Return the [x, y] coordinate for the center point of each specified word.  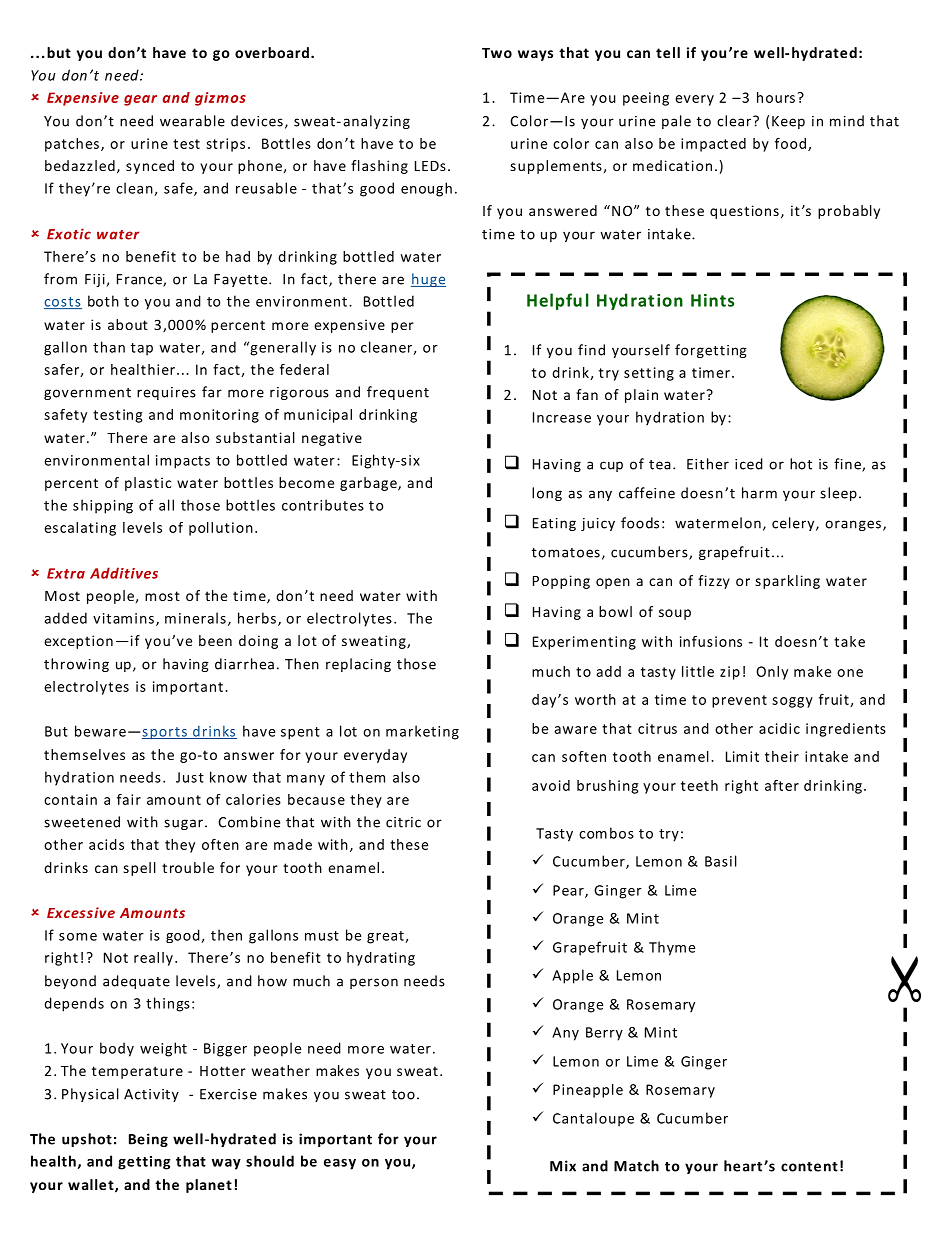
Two [497, 53]
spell [139, 869]
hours [776, 97]
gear [140, 100]
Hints [712, 300]
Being [148, 1140]
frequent [398, 393]
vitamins [123, 618]
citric [403, 822]
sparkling [787, 582]
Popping [561, 582]
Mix [563, 1166]
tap [142, 349]
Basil [721, 861]
